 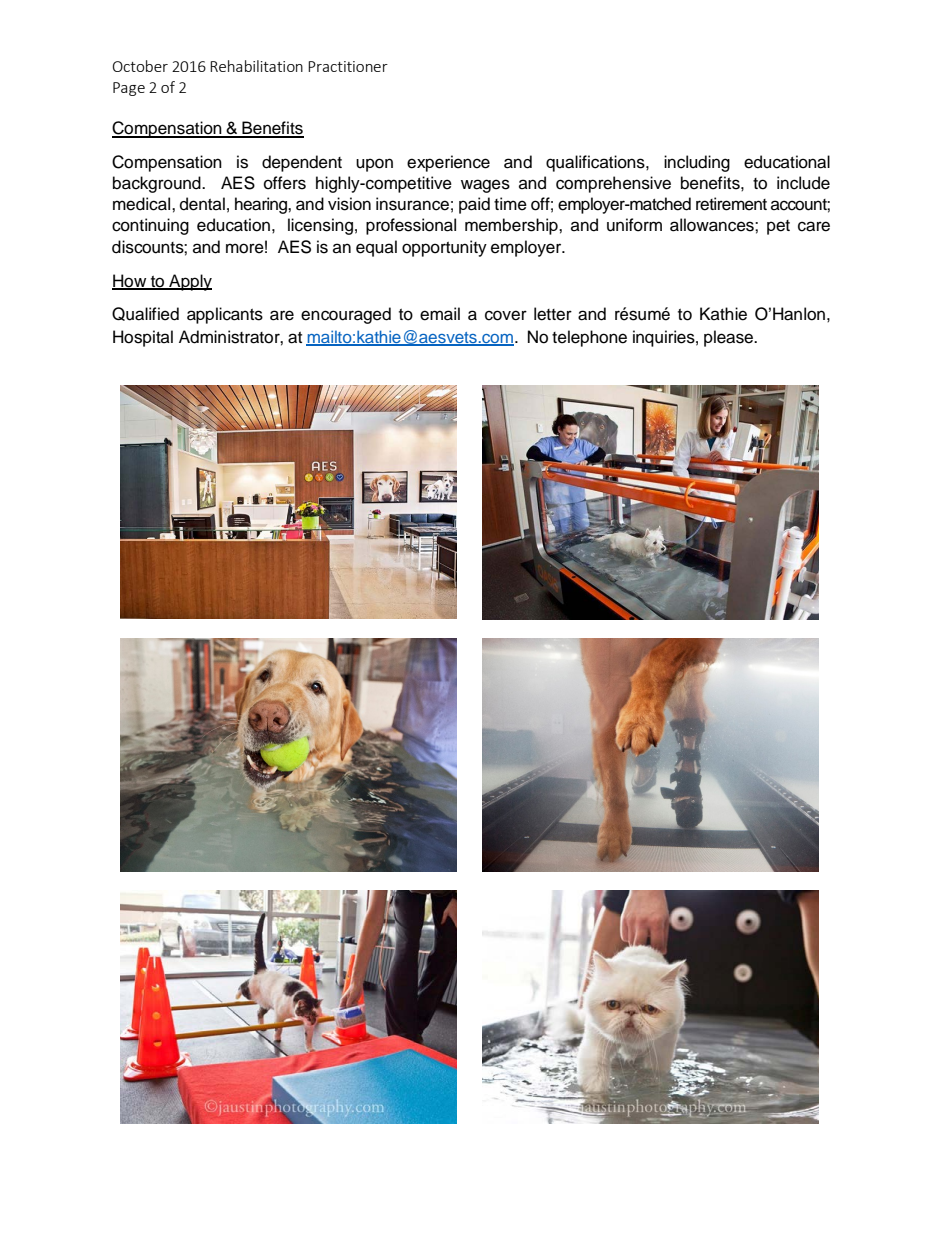 I want to click on Rehabilitation, so click(x=256, y=66).
